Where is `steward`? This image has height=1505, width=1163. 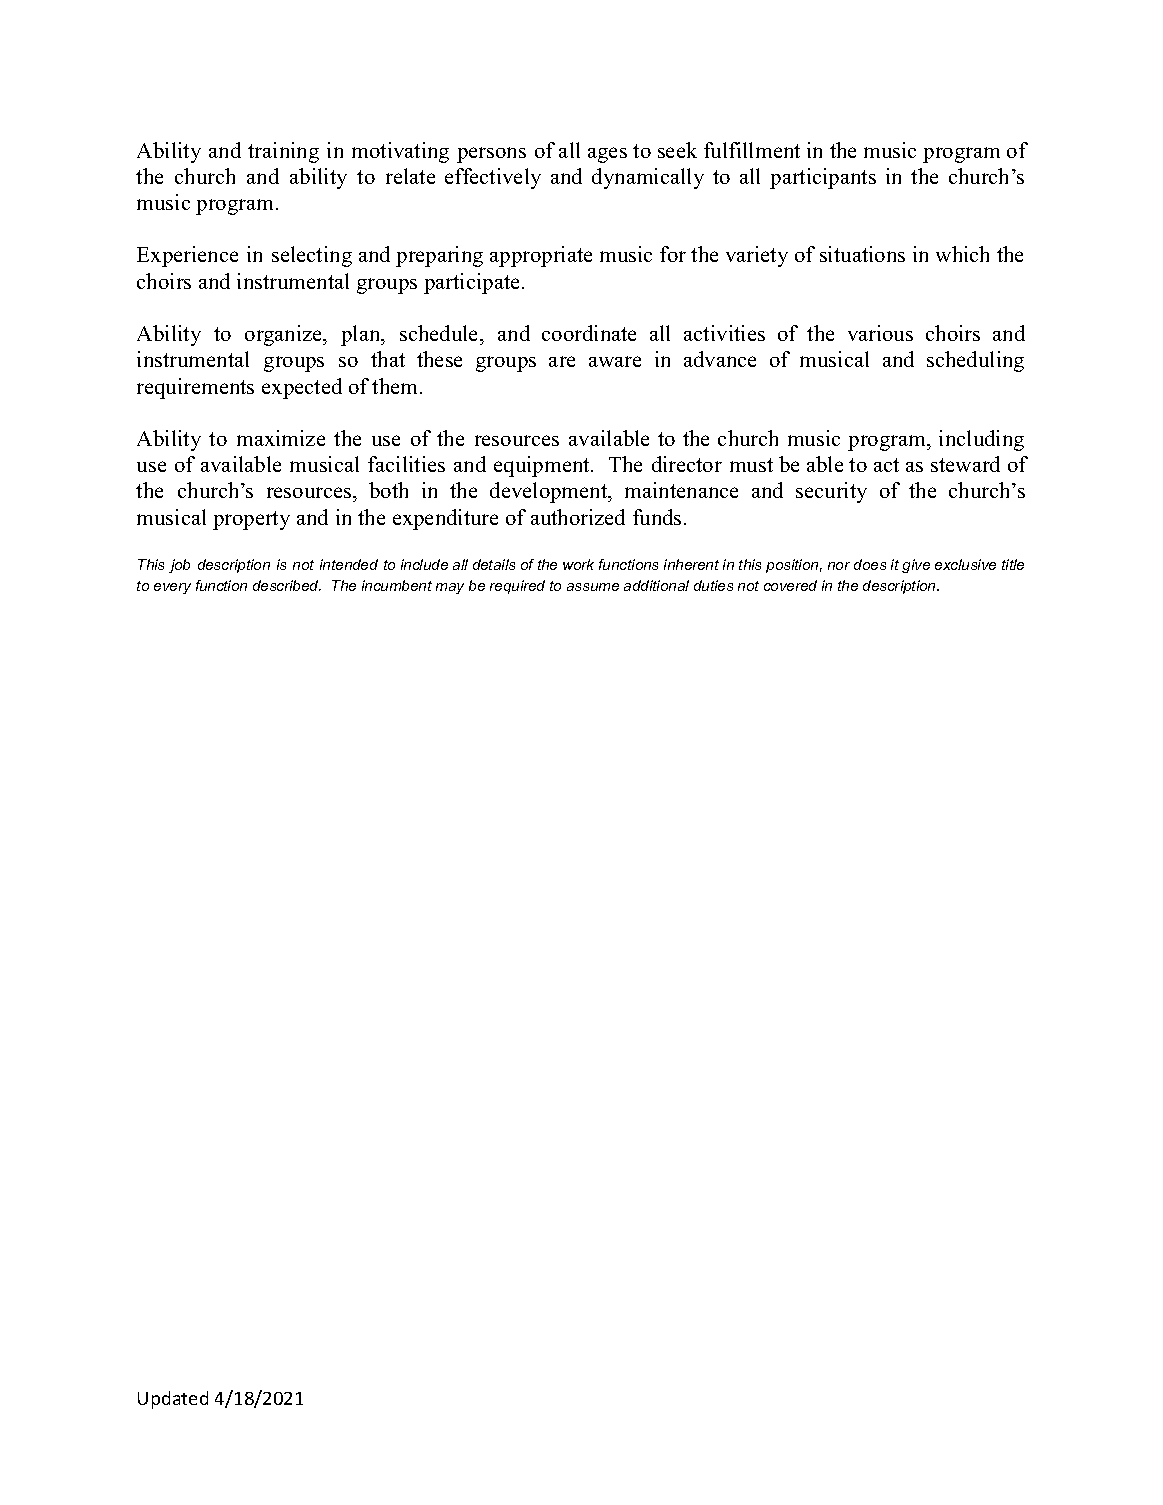
steward is located at coordinates (965, 464).
